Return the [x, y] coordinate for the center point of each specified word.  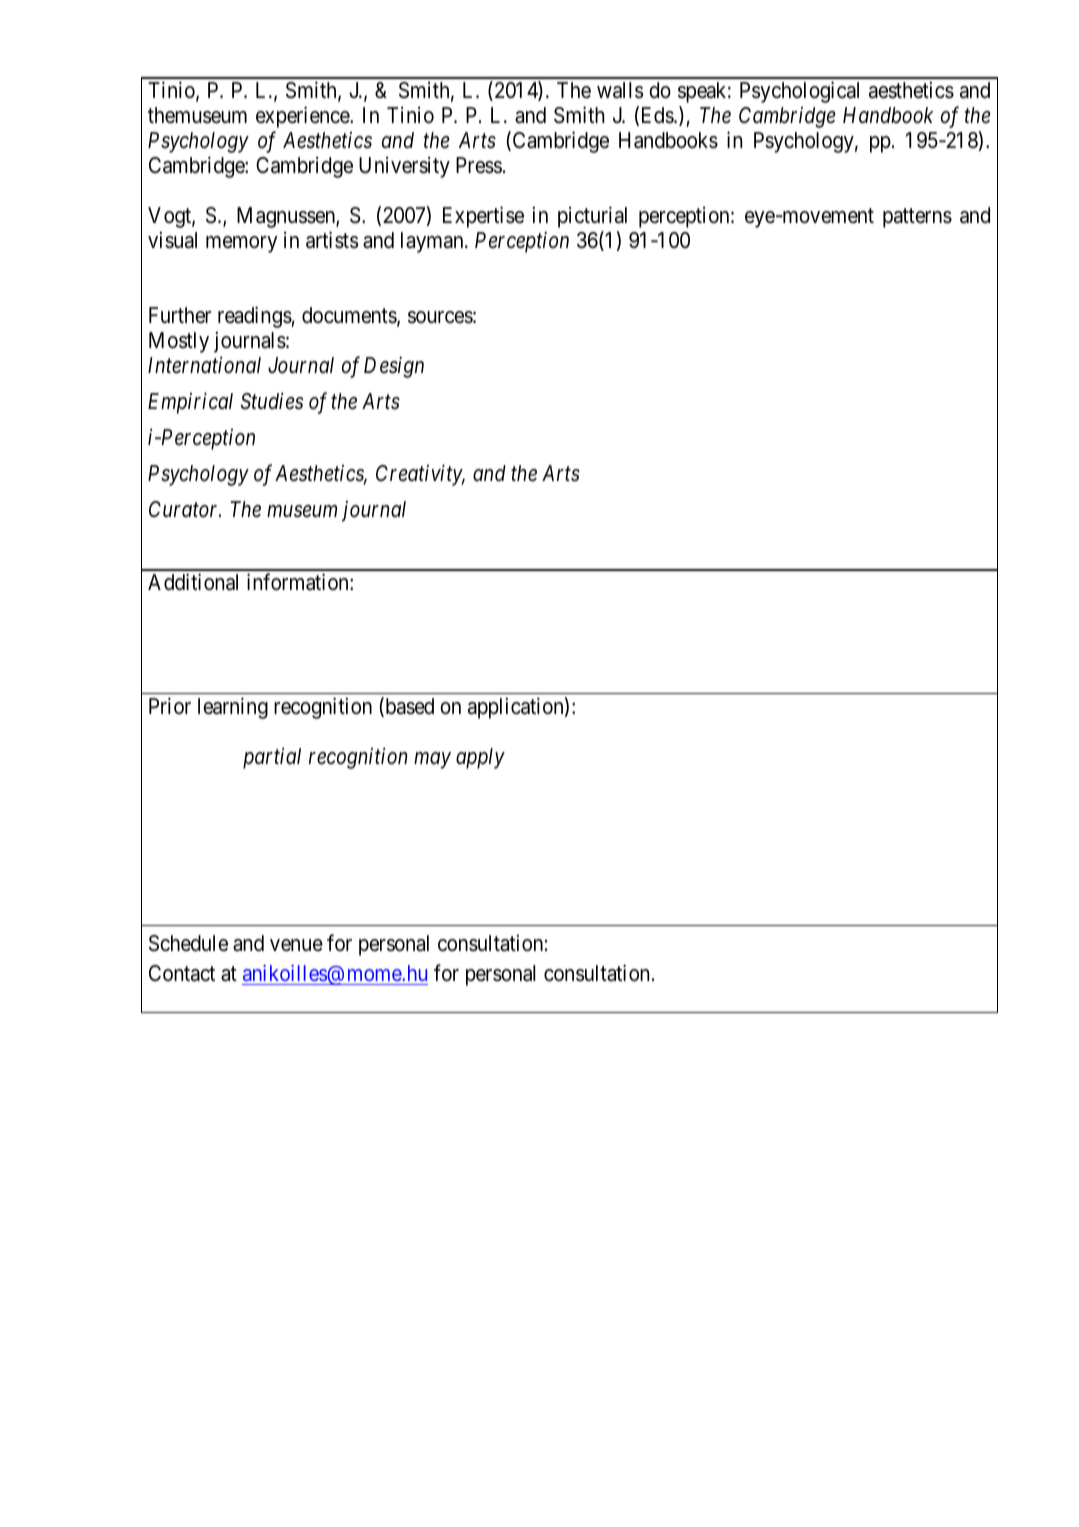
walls [620, 90]
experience [303, 117]
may [432, 760]
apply [480, 758]
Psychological [799, 92]
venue [296, 945]
